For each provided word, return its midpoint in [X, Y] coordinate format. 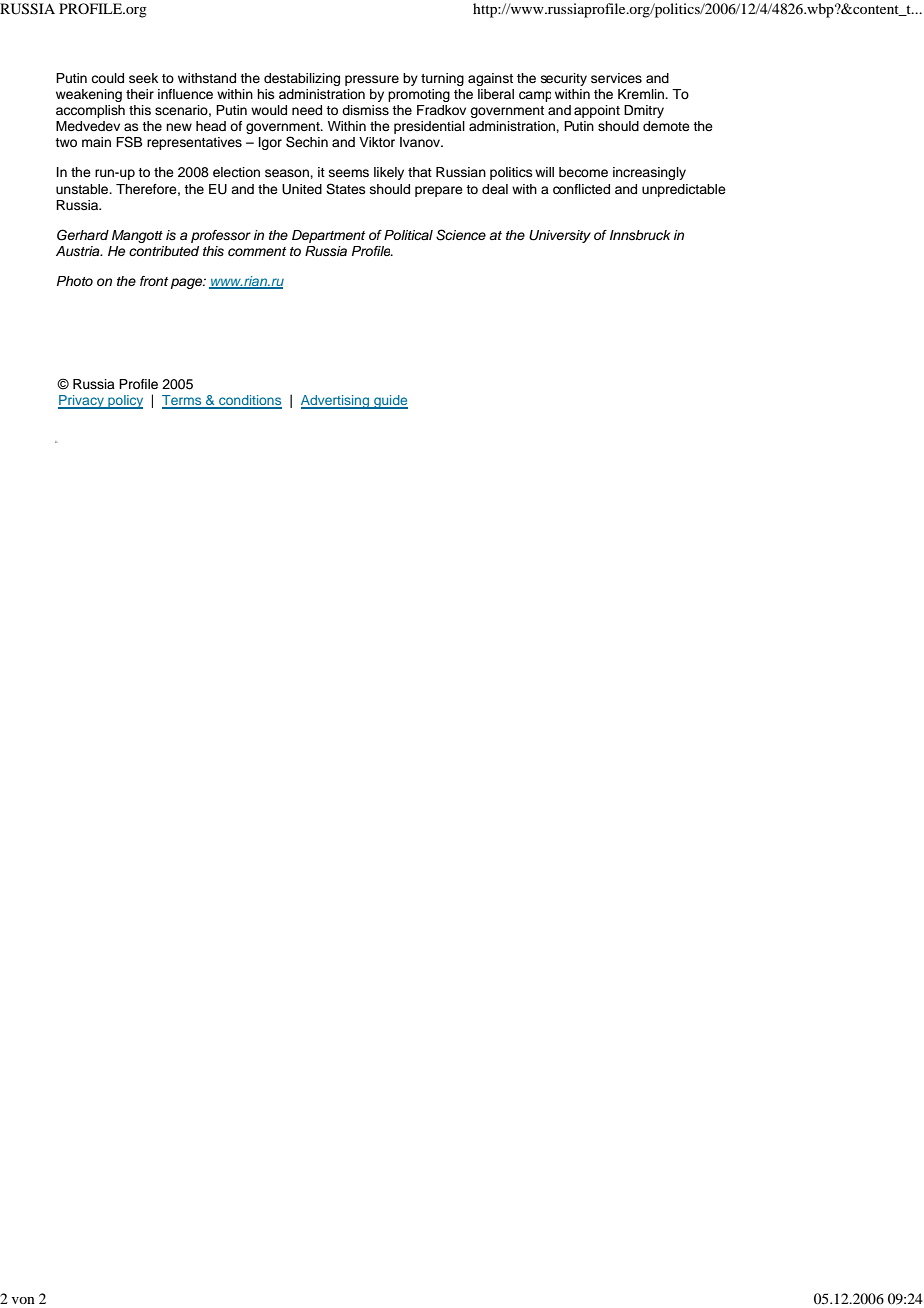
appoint [597, 111]
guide [390, 402]
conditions [249, 401]
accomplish [90, 111]
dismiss [365, 110]
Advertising [336, 402]
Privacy [82, 402]
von [23, 1300]
